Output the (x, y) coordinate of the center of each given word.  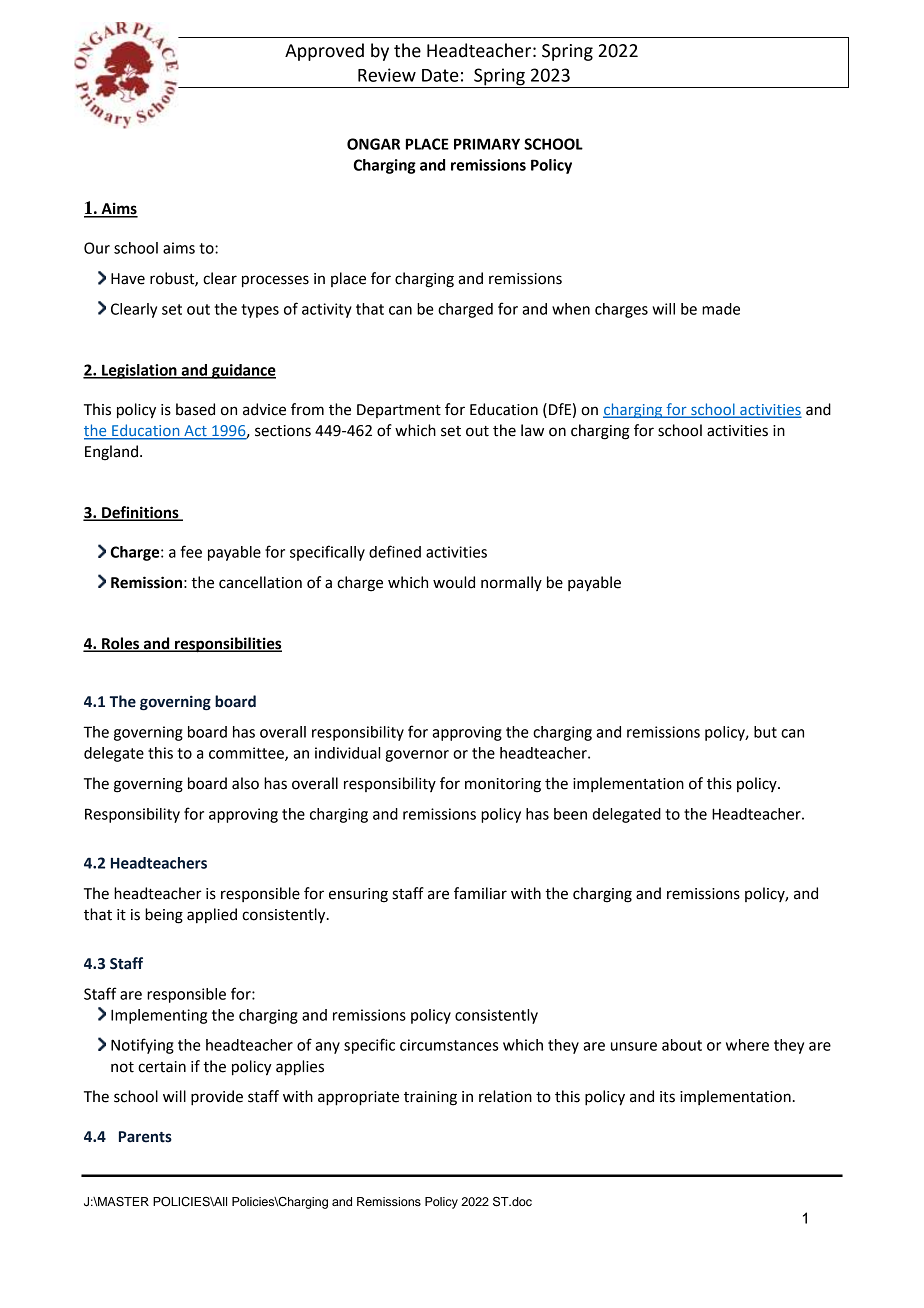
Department (399, 411)
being (164, 916)
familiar (480, 893)
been (570, 814)
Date (440, 75)
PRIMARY (487, 144)
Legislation (139, 371)
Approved (324, 52)
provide (217, 1098)
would (454, 582)
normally (511, 583)
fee (191, 551)
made (721, 309)
